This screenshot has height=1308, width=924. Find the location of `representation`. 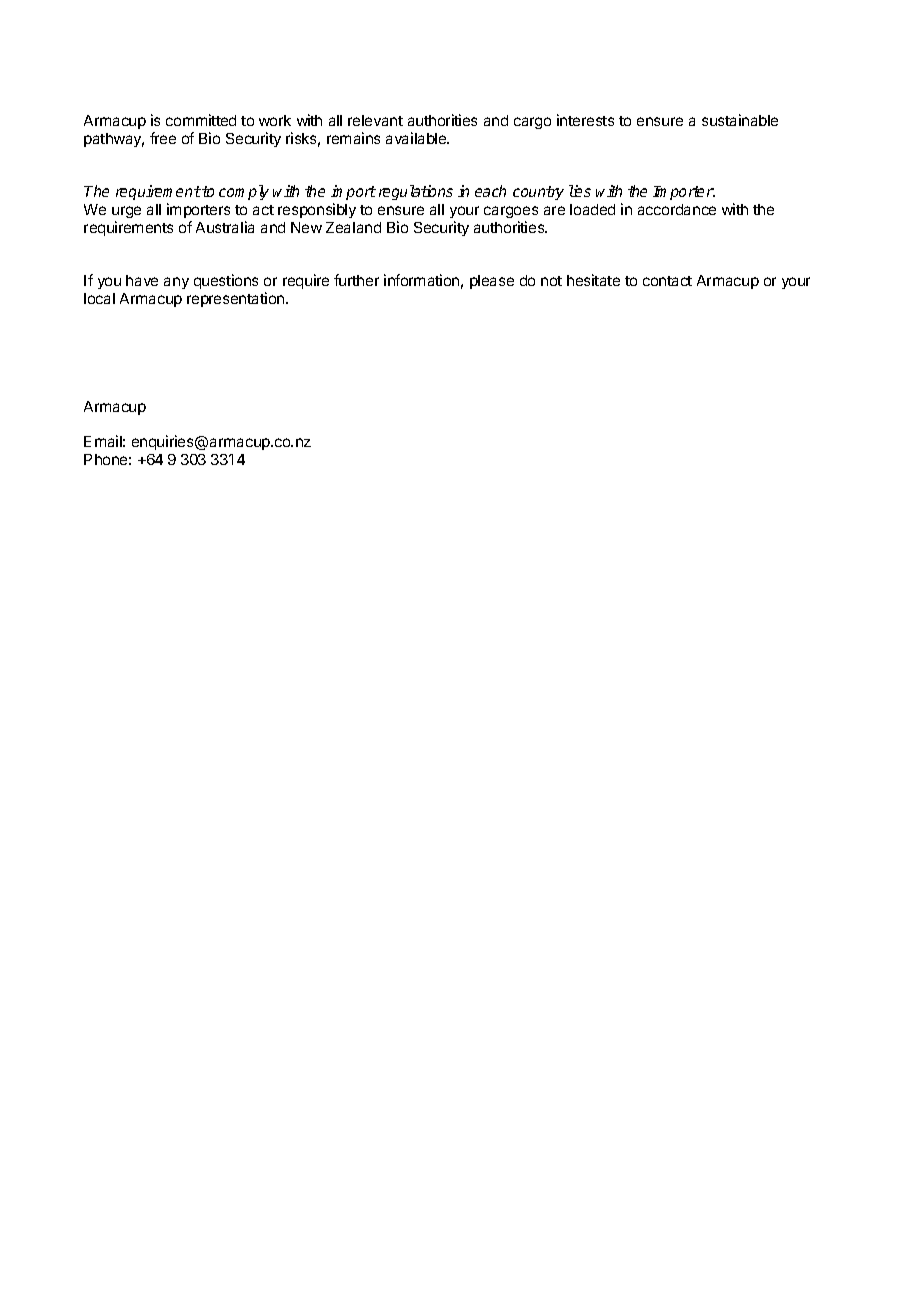

representation is located at coordinates (237, 299).
